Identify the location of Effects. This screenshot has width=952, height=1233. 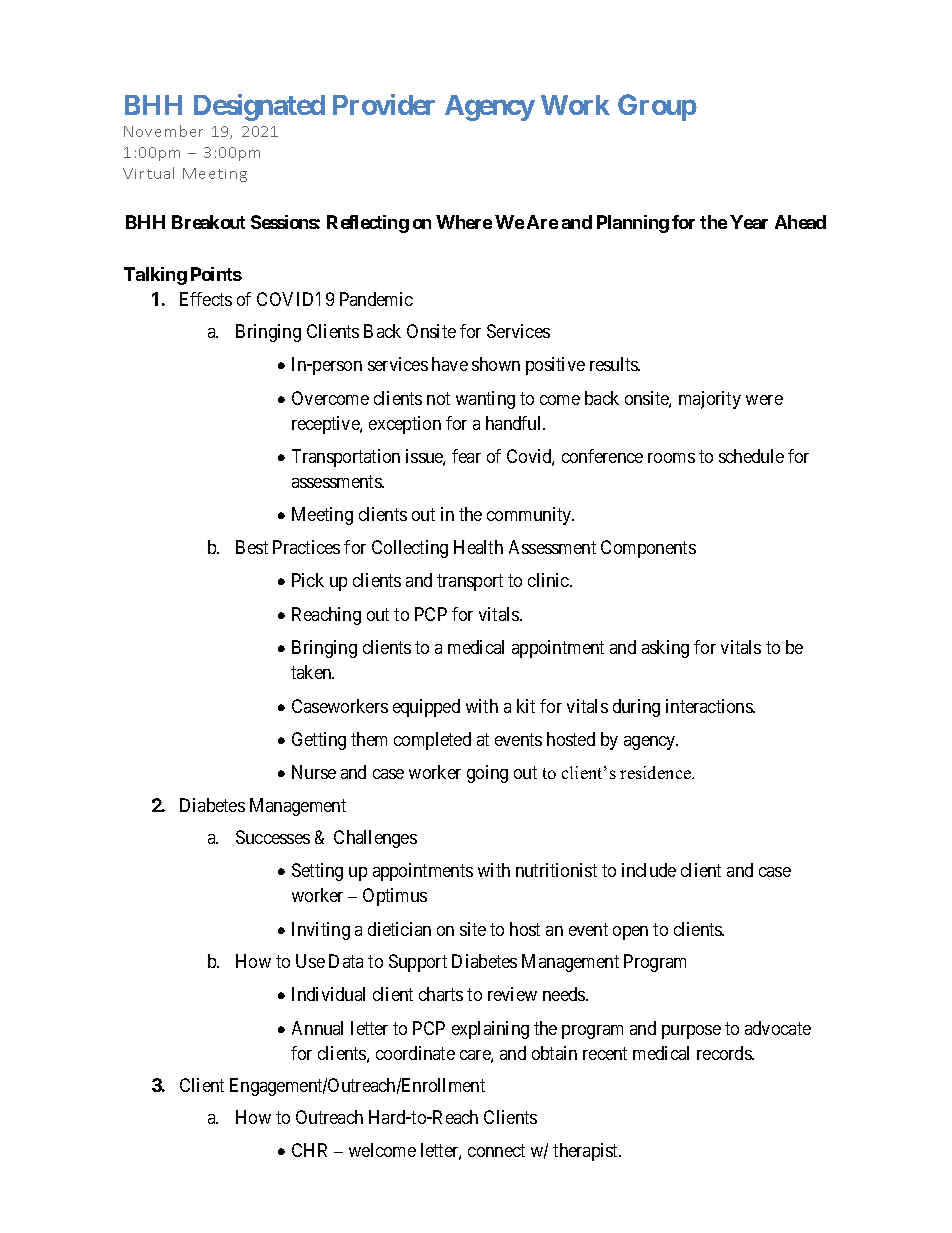
(206, 299).
